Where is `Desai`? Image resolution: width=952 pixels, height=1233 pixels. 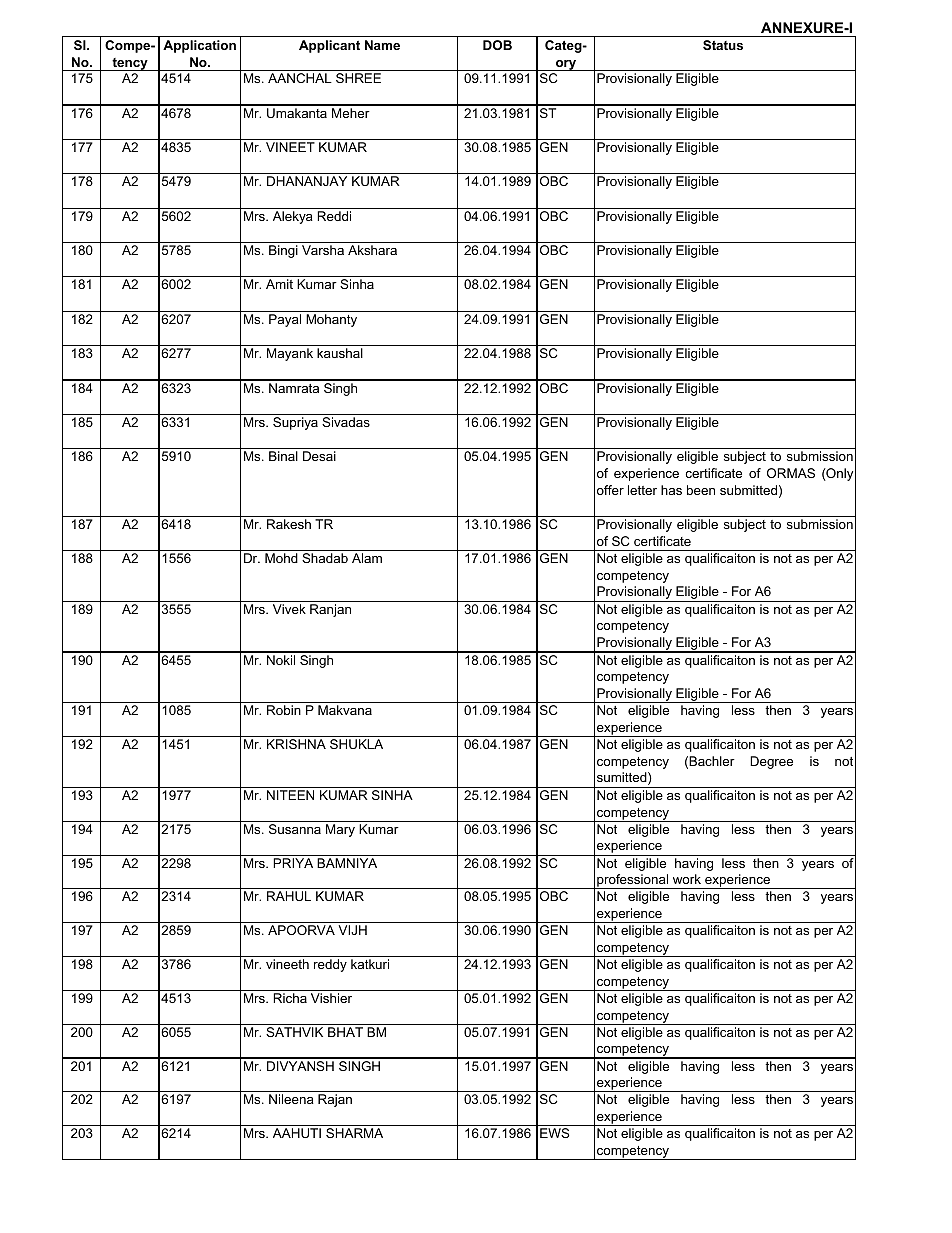
Desai is located at coordinates (319, 456).
